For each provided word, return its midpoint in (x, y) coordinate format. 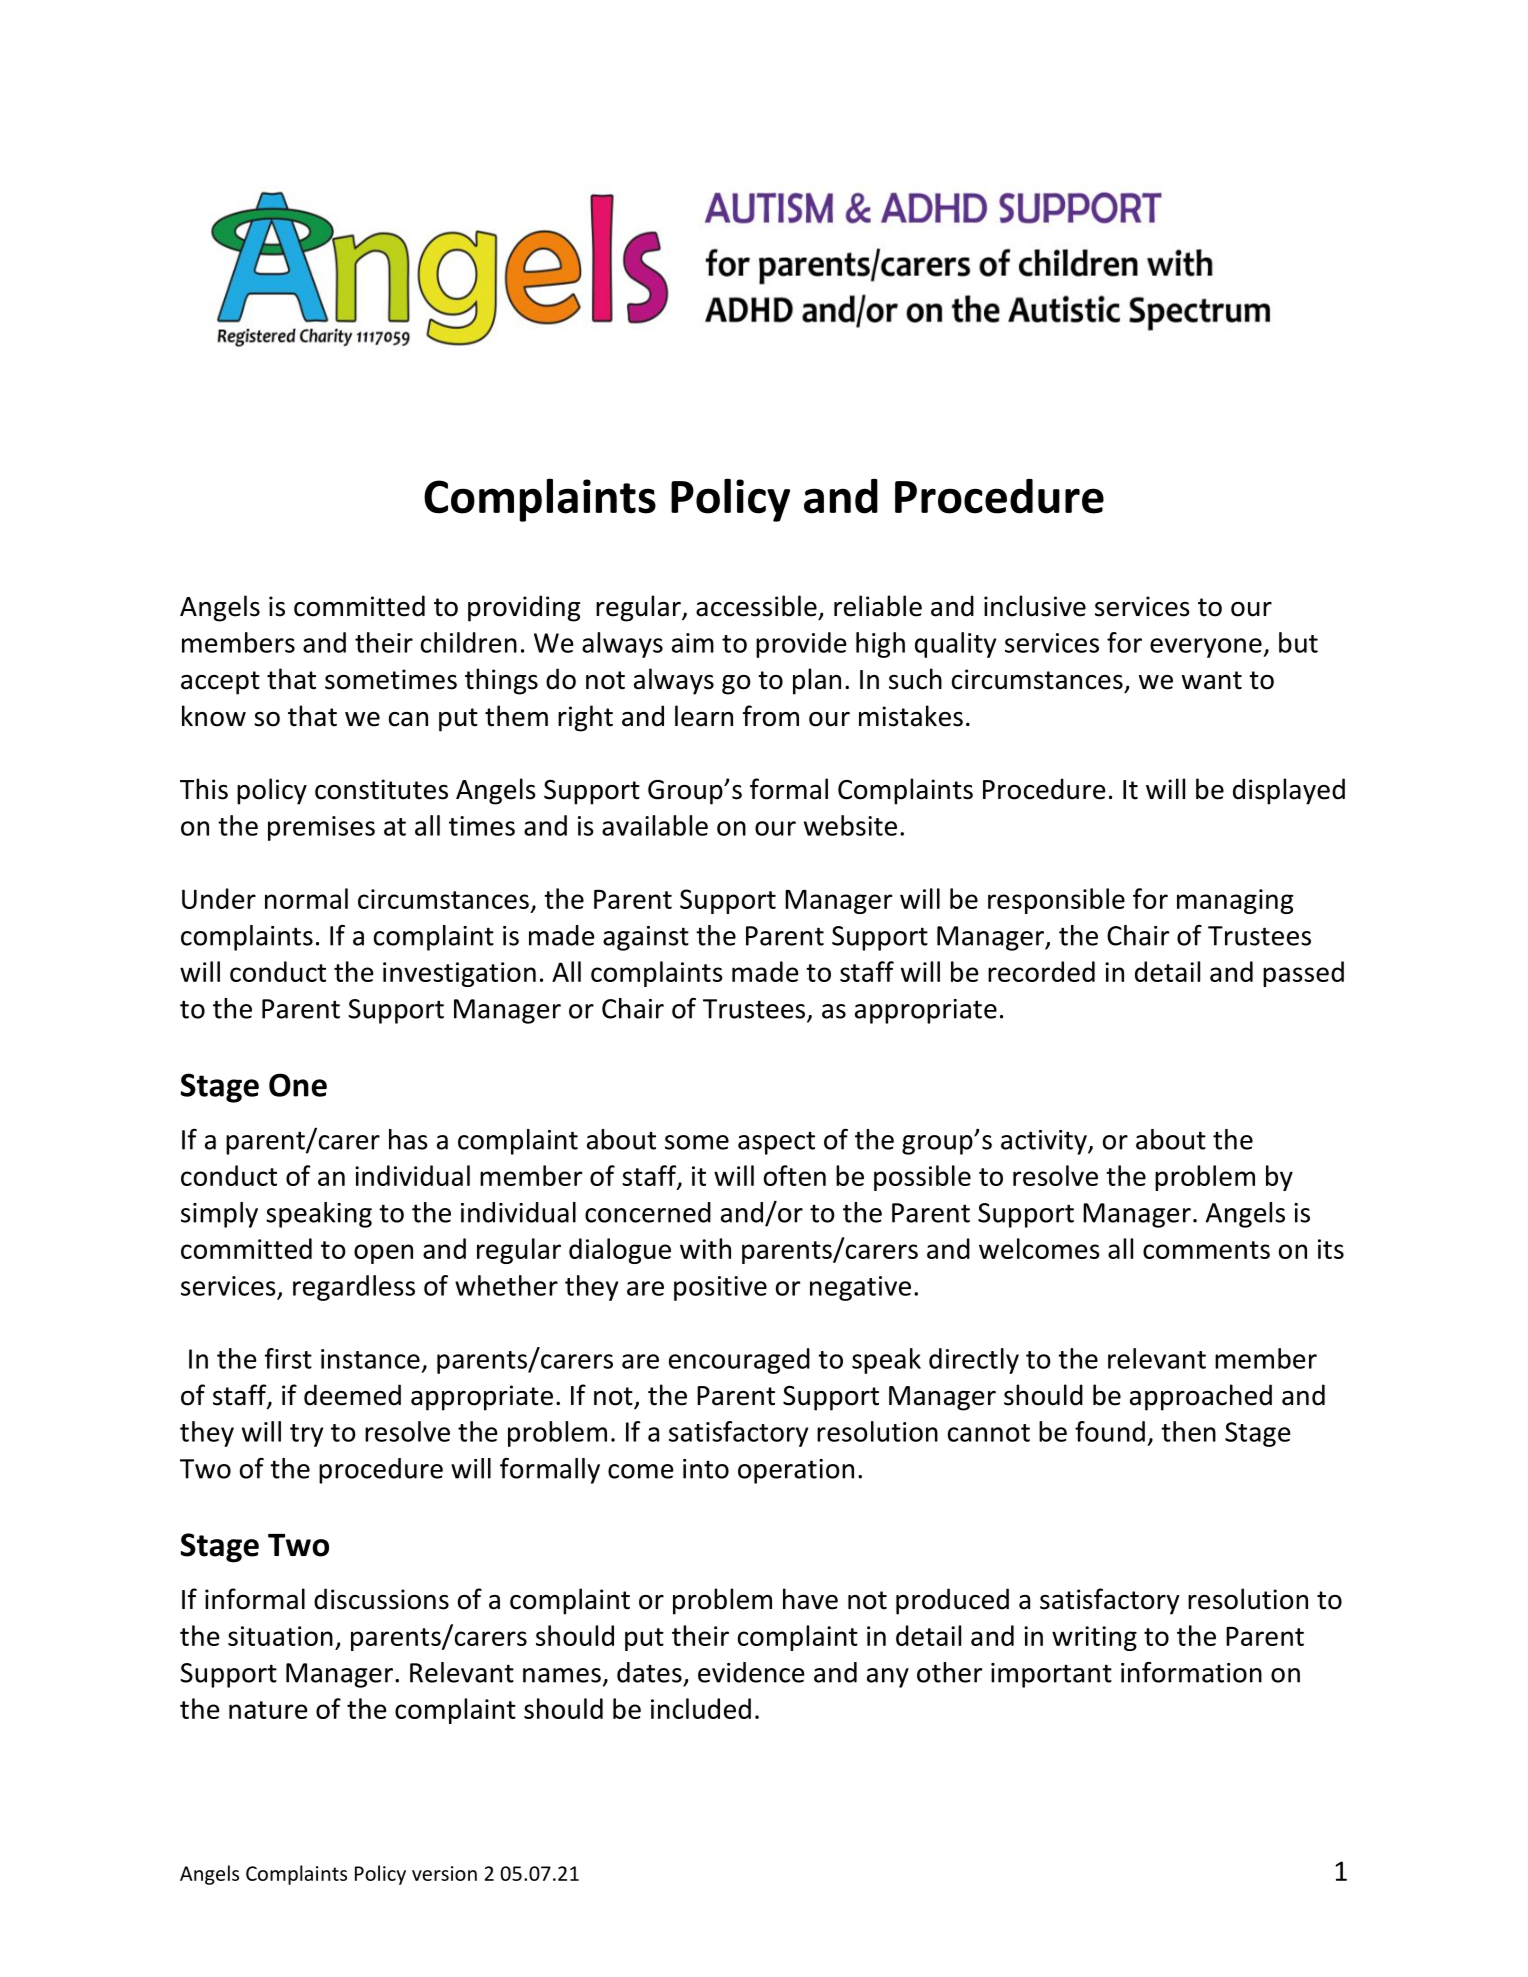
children (469, 642)
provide (801, 645)
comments (1206, 1250)
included (701, 1708)
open (383, 1254)
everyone (1207, 648)
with (705, 1248)
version (444, 1873)
